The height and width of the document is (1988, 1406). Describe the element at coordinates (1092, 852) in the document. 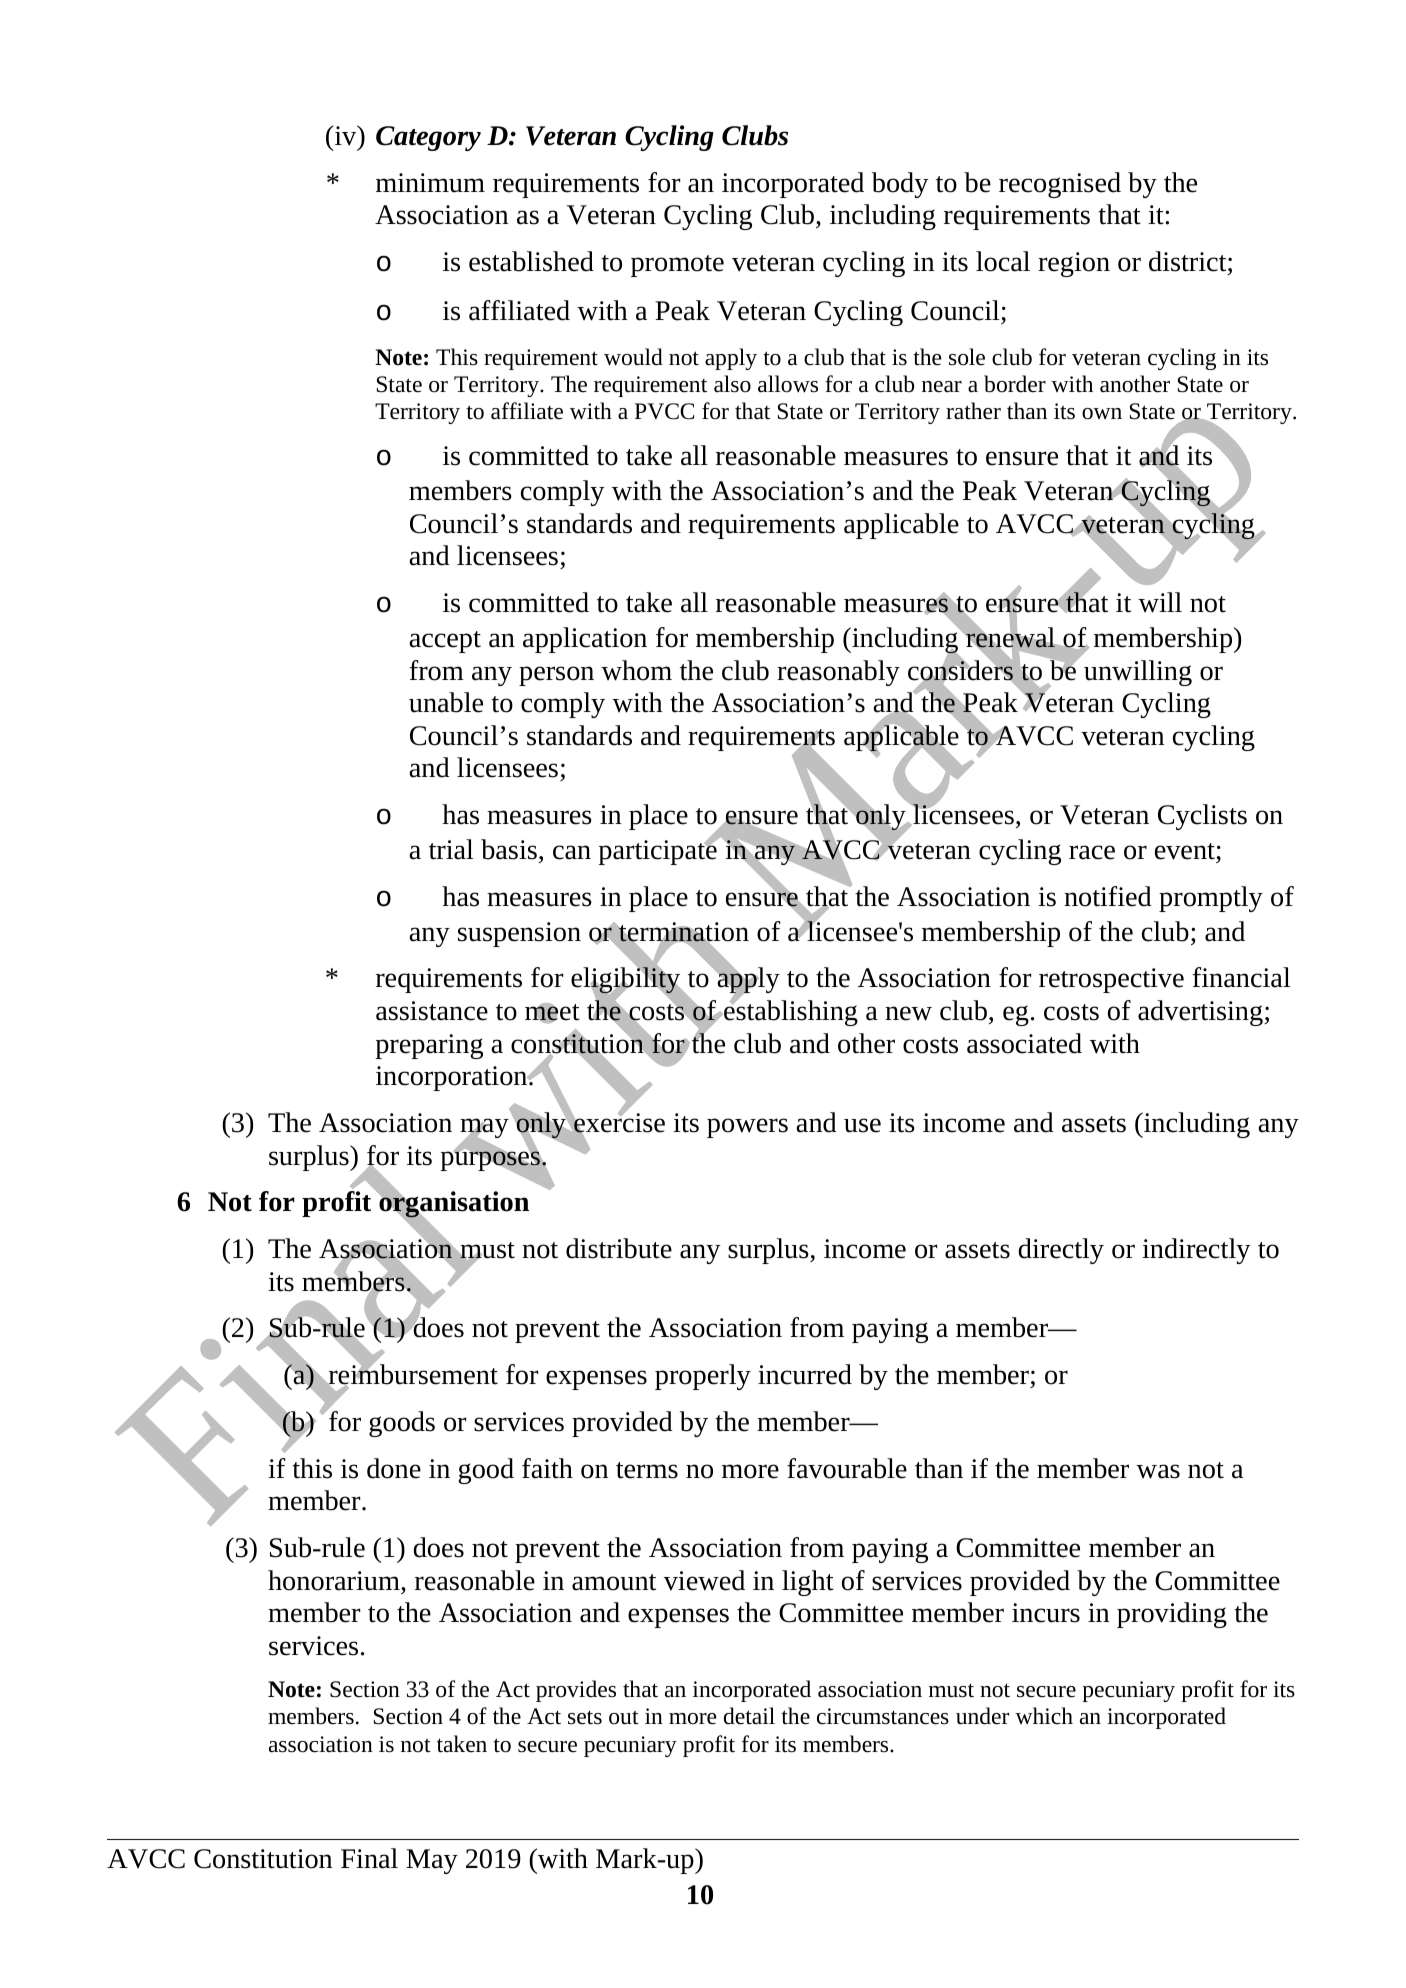

I see `race` at that location.
